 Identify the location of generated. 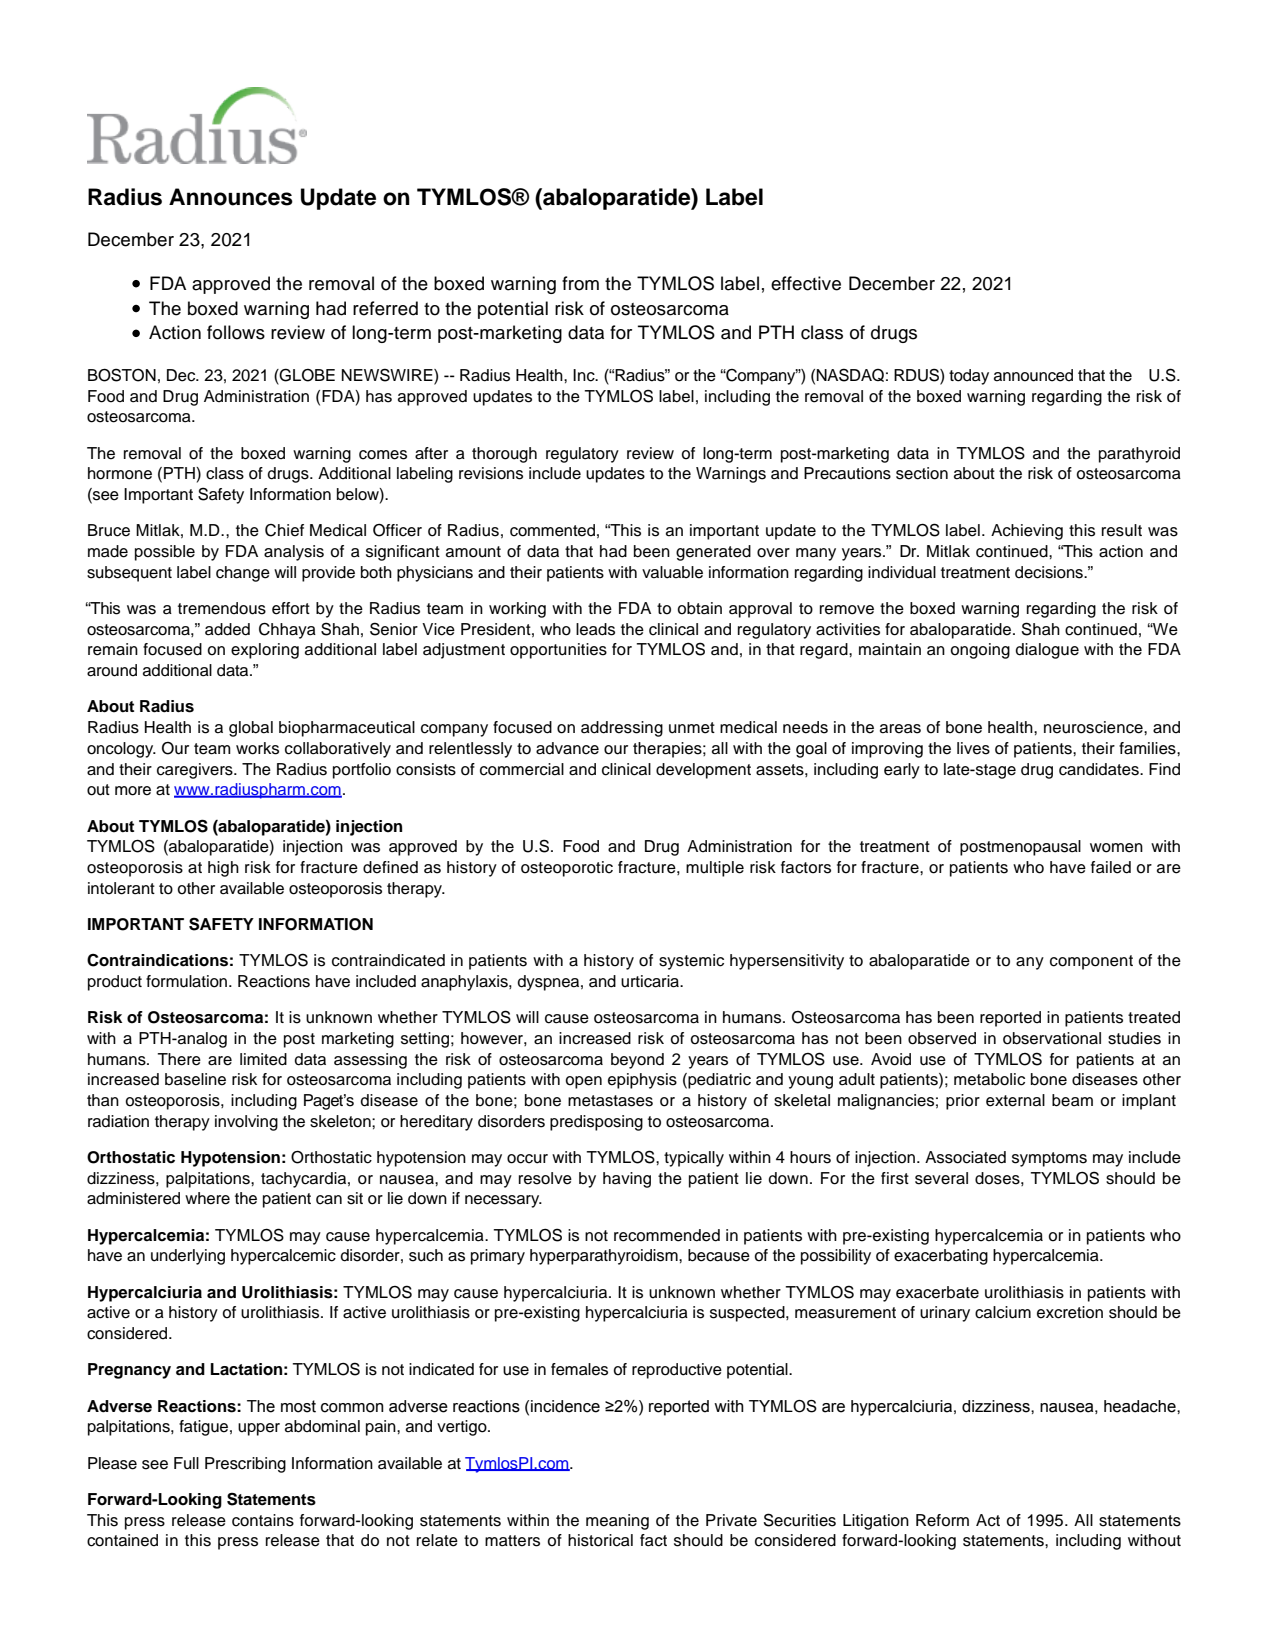
(713, 553).
